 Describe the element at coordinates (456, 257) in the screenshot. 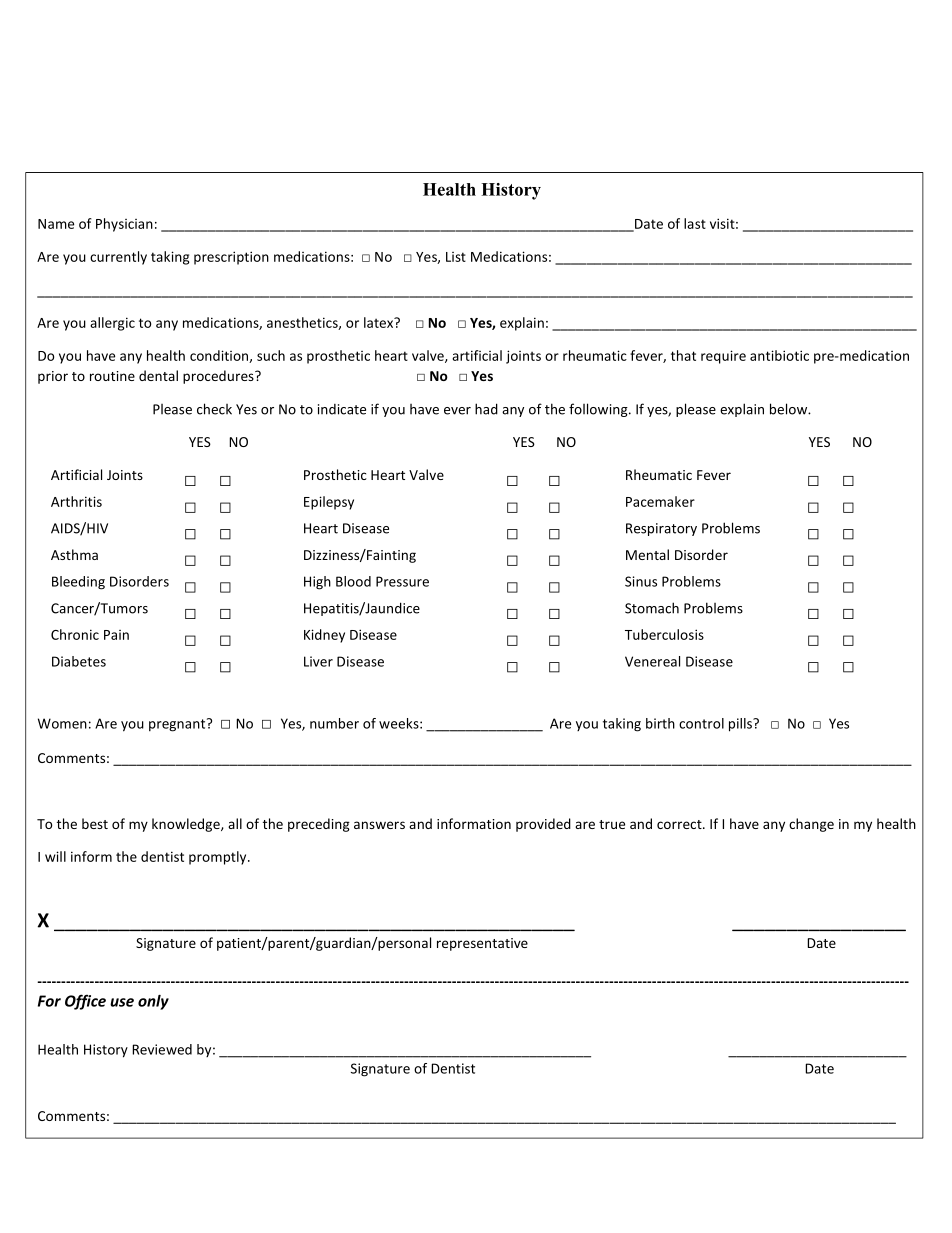

I see `List` at that location.
